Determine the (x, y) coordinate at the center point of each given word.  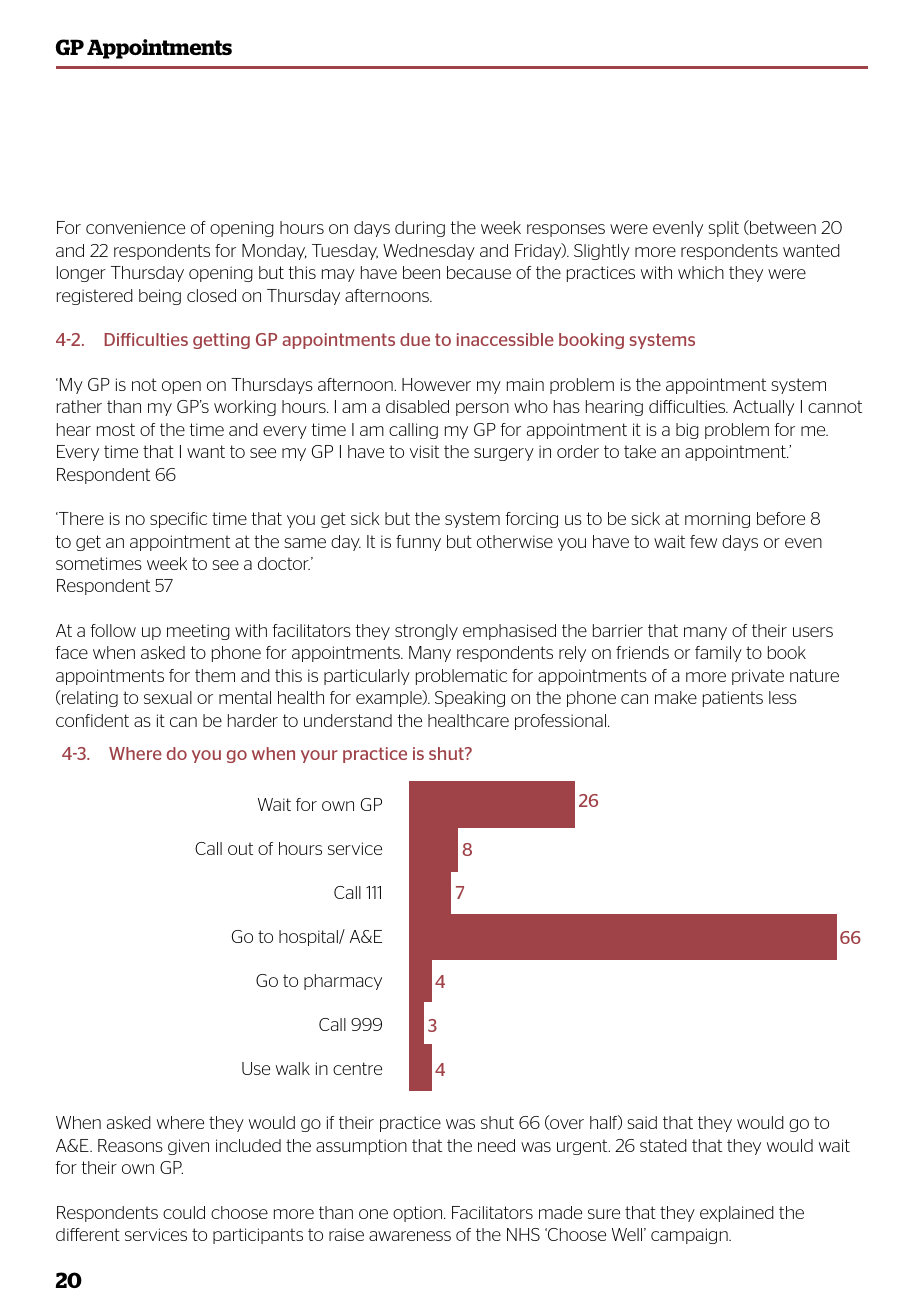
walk (293, 1068)
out (240, 848)
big (687, 431)
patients (733, 699)
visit (424, 451)
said (642, 1122)
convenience (135, 227)
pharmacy (343, 982)
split (723, 229)
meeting (198, 632)
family (718, 654)
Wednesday (429, 252)
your (319, 756)
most (116, 429)
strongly (426, 632)
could (184, 1212)
